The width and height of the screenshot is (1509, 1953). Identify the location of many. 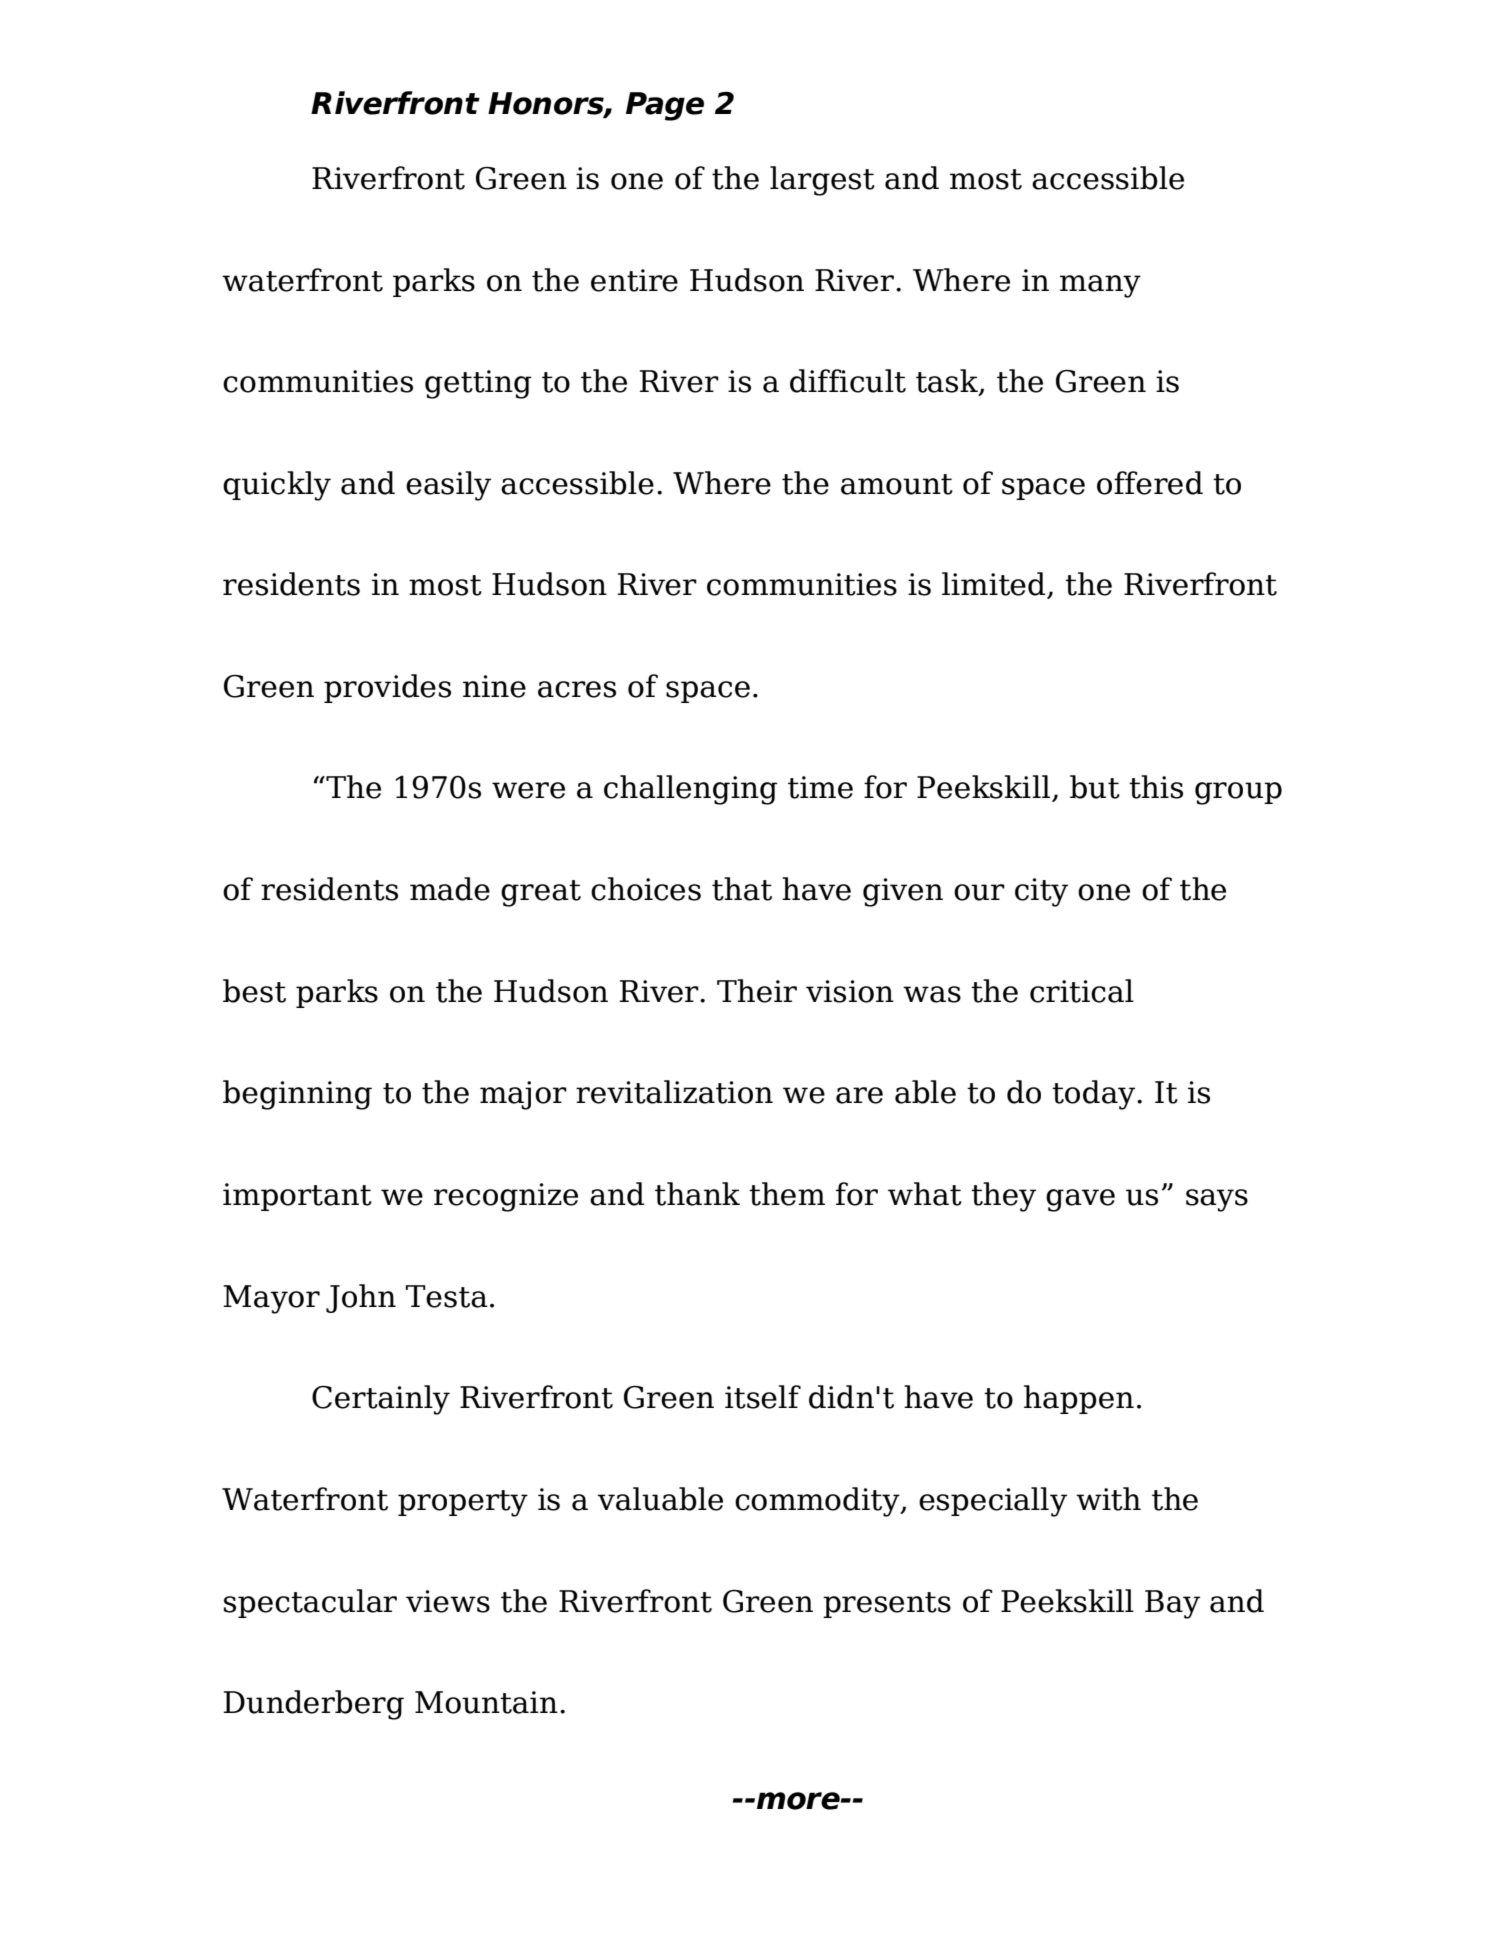
(1100, 286).
